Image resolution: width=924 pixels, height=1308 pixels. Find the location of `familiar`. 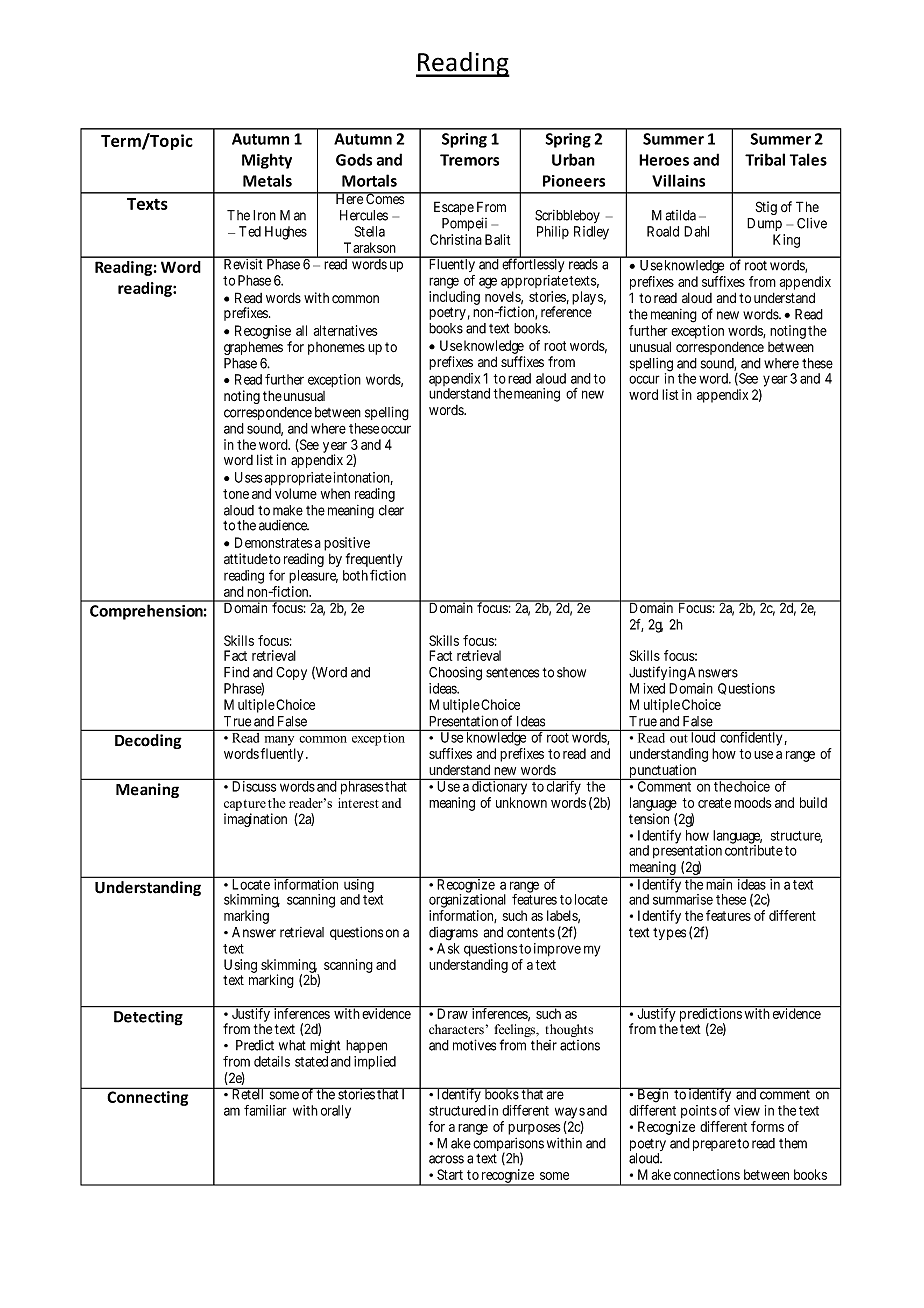

familiar is located at coordinates (265, 1110).
